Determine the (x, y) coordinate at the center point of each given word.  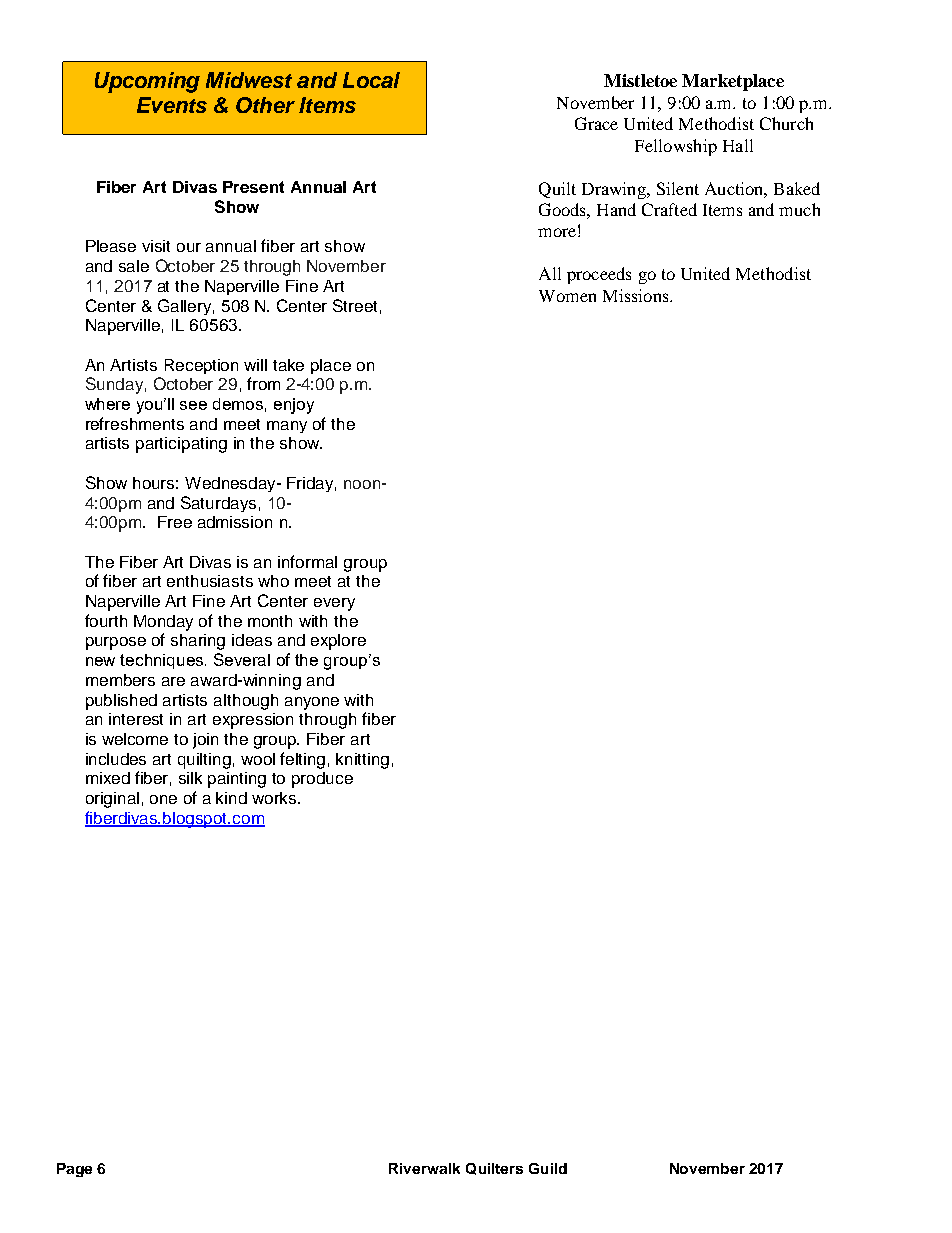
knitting (362, 761)
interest (136, 719)
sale (134, 266)
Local (371, 80)
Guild (548, 1168)
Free (175, 522)
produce (322, 780)
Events (172, 105)
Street (355, 305)
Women (567, 296)
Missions (637, 295)
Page (74, 1170)
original (112, 800)
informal (307, 561)
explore (338, 642)
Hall (738, 145)
